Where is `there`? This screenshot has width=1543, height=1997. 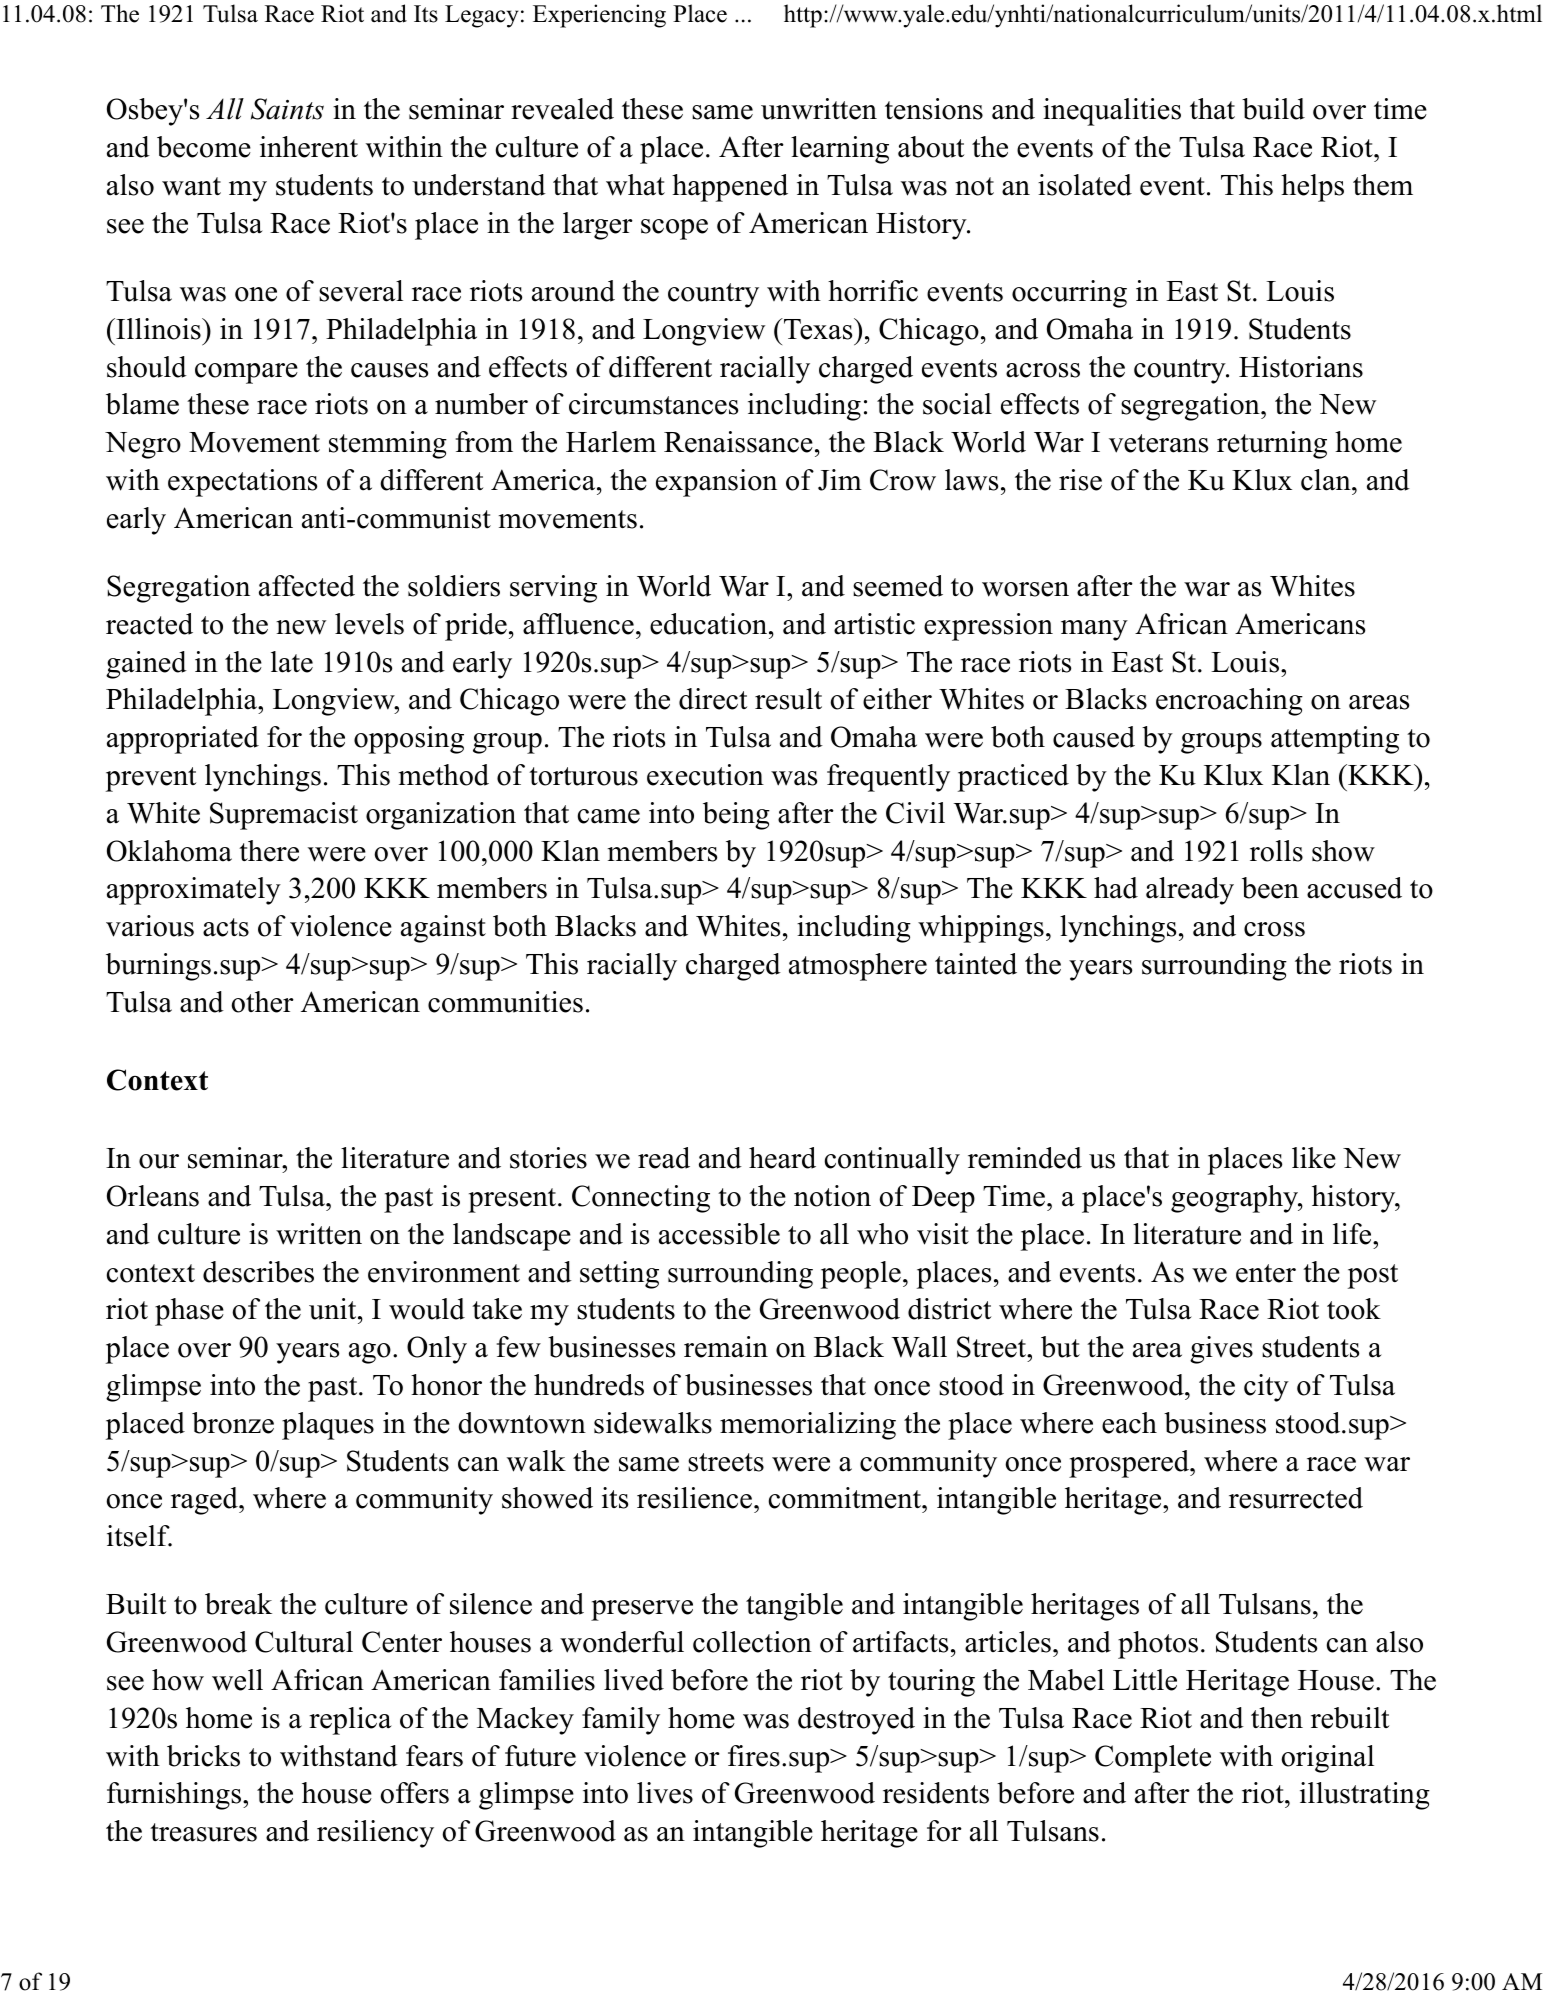
there is located at coordinates (269, 851).
